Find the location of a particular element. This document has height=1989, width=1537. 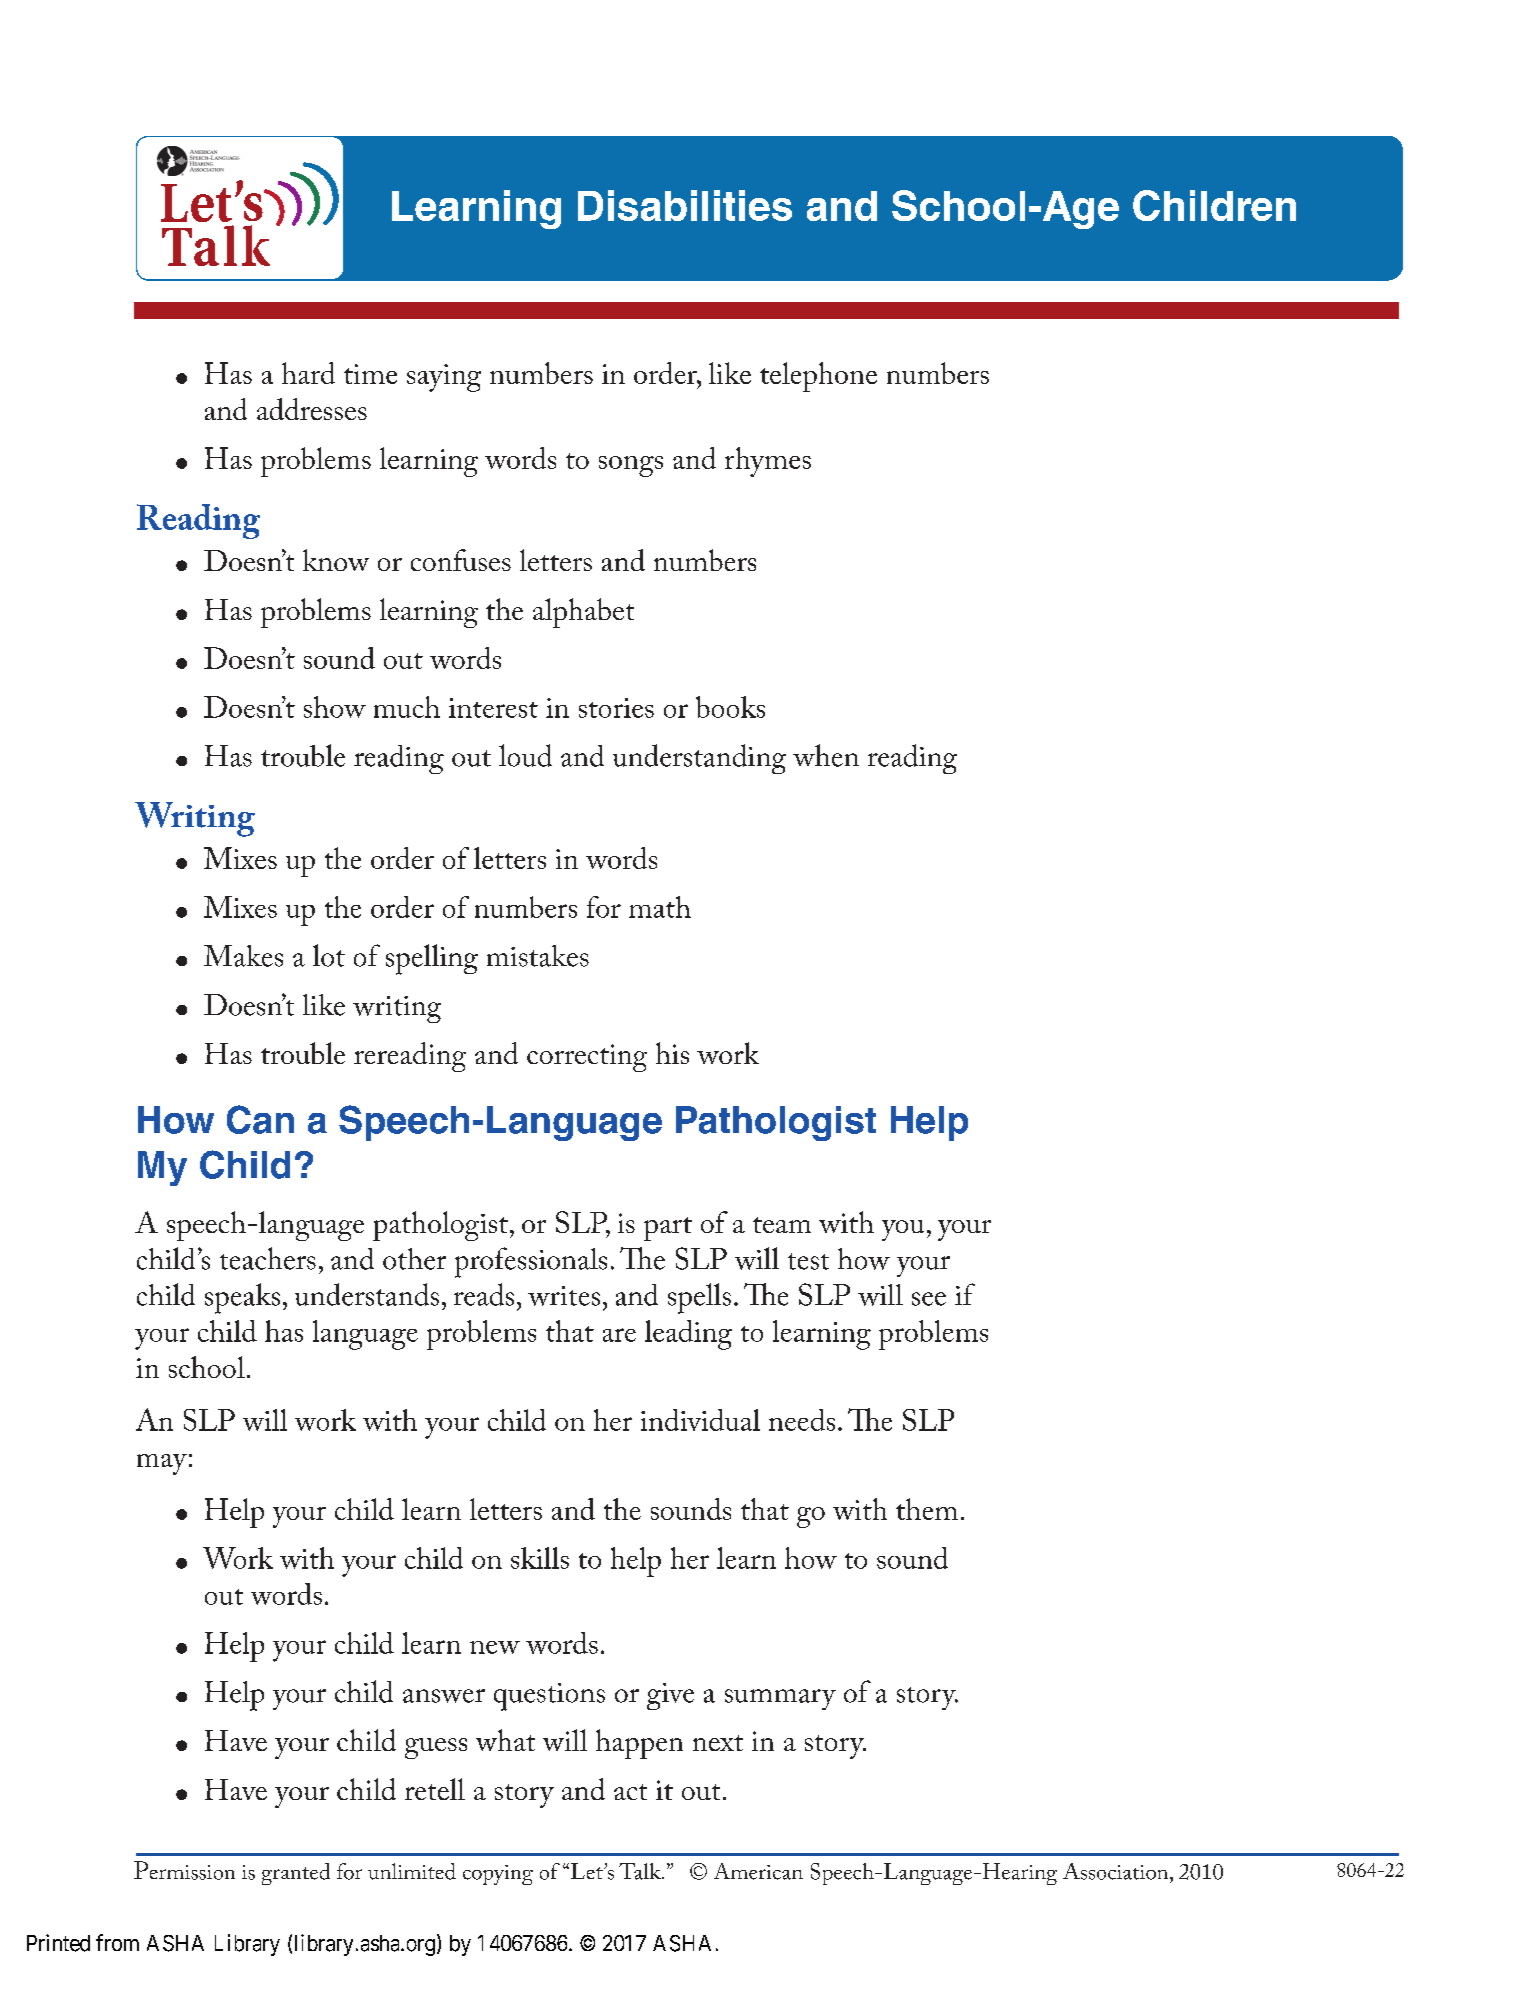

show is located at coordinates (335, 707).
